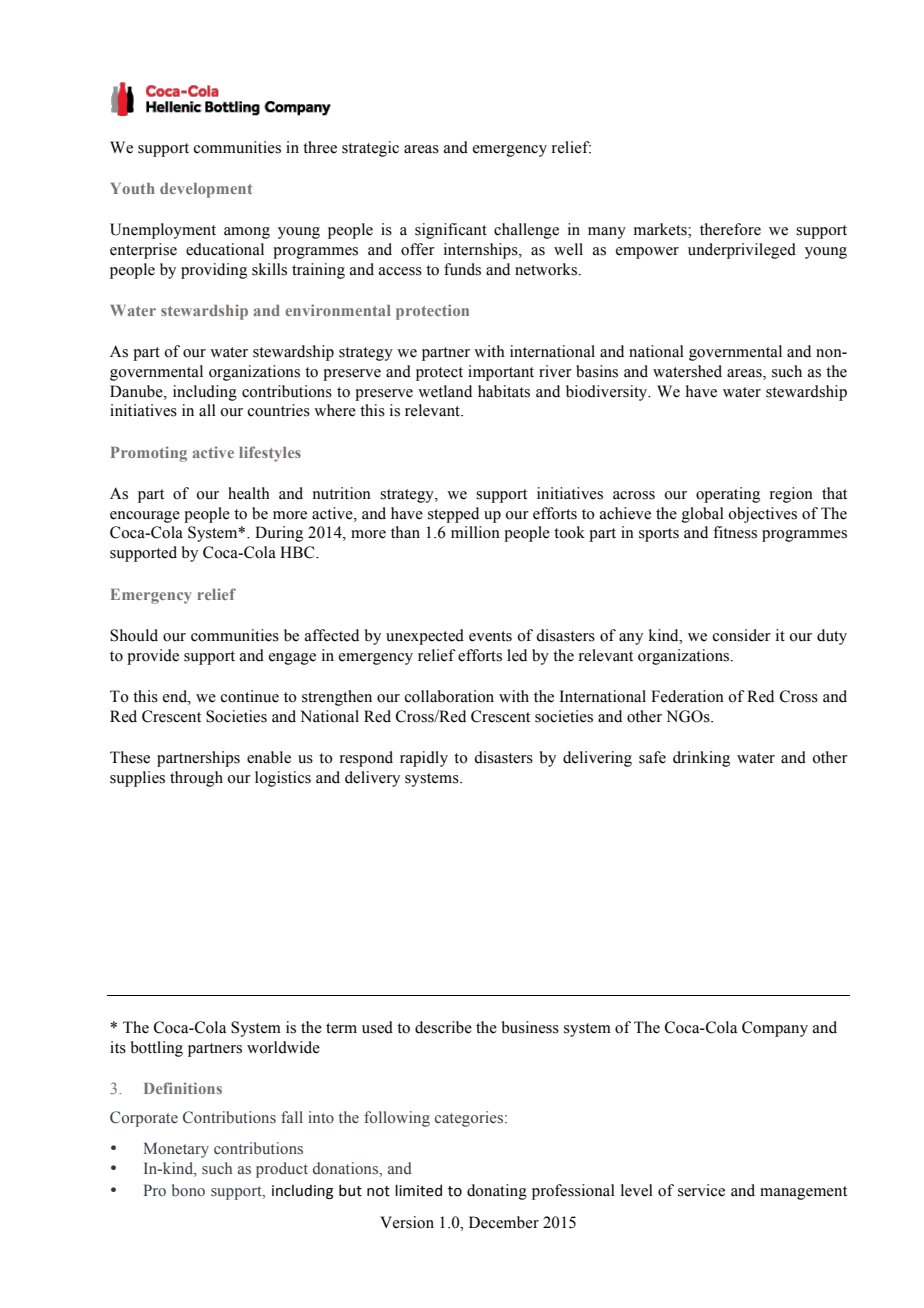  What do you see at coordinates (206, 190) in the page?
I see `development` at bounding box center [206, 190].
